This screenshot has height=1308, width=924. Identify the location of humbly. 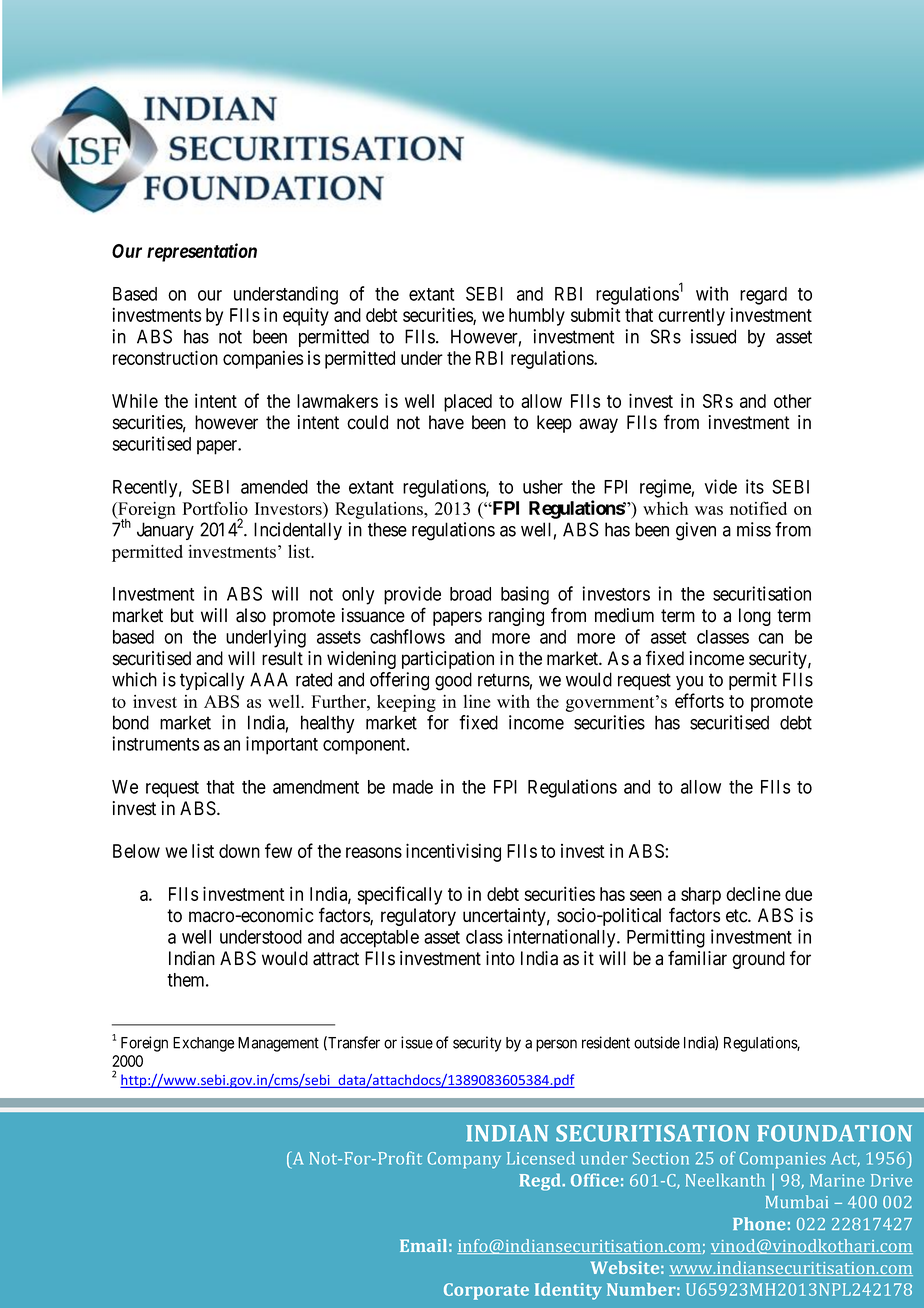
(537, 317).
